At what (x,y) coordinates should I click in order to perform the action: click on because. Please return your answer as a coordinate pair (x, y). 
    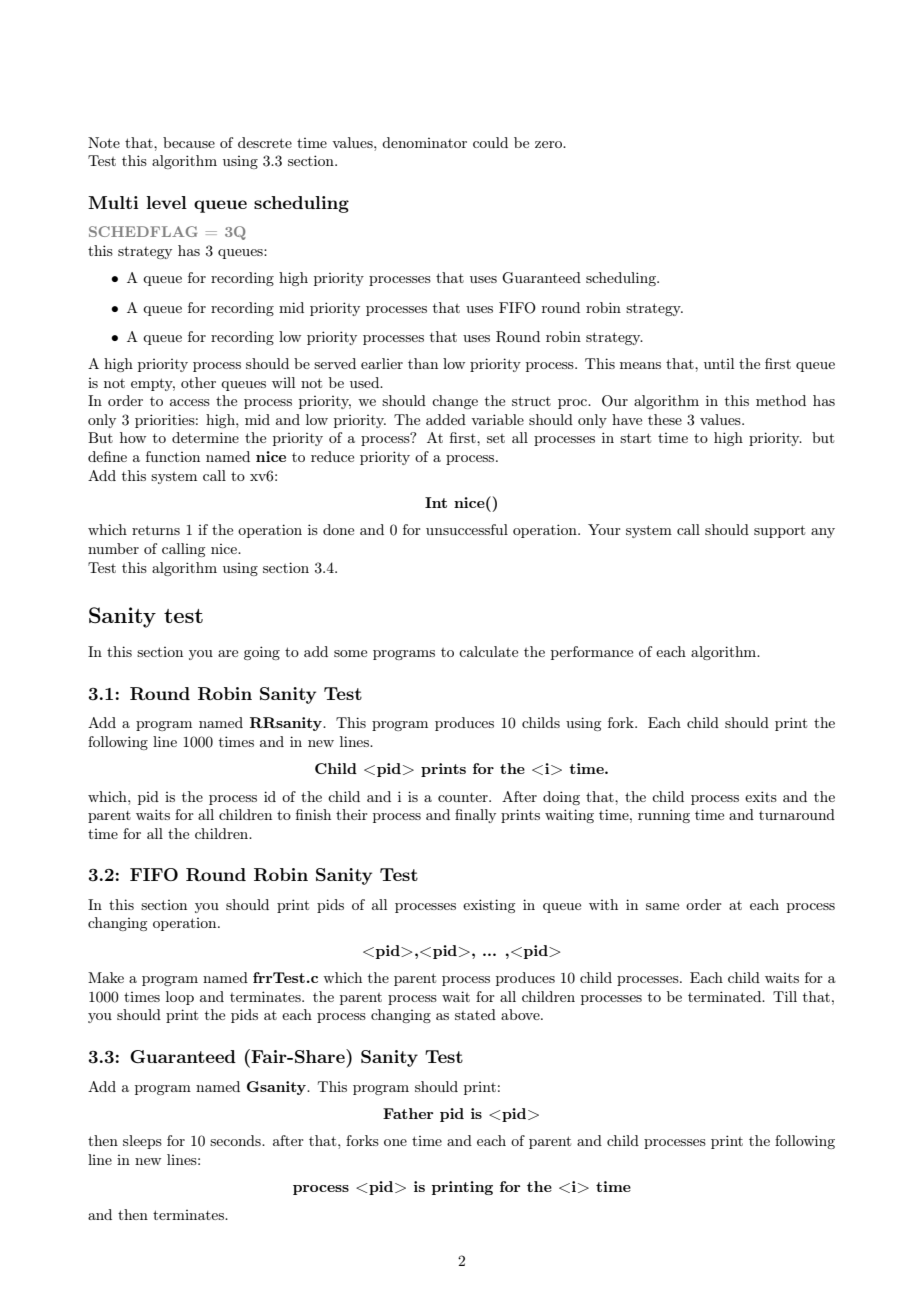
    Looking at the image, I should click on (189, 142).
